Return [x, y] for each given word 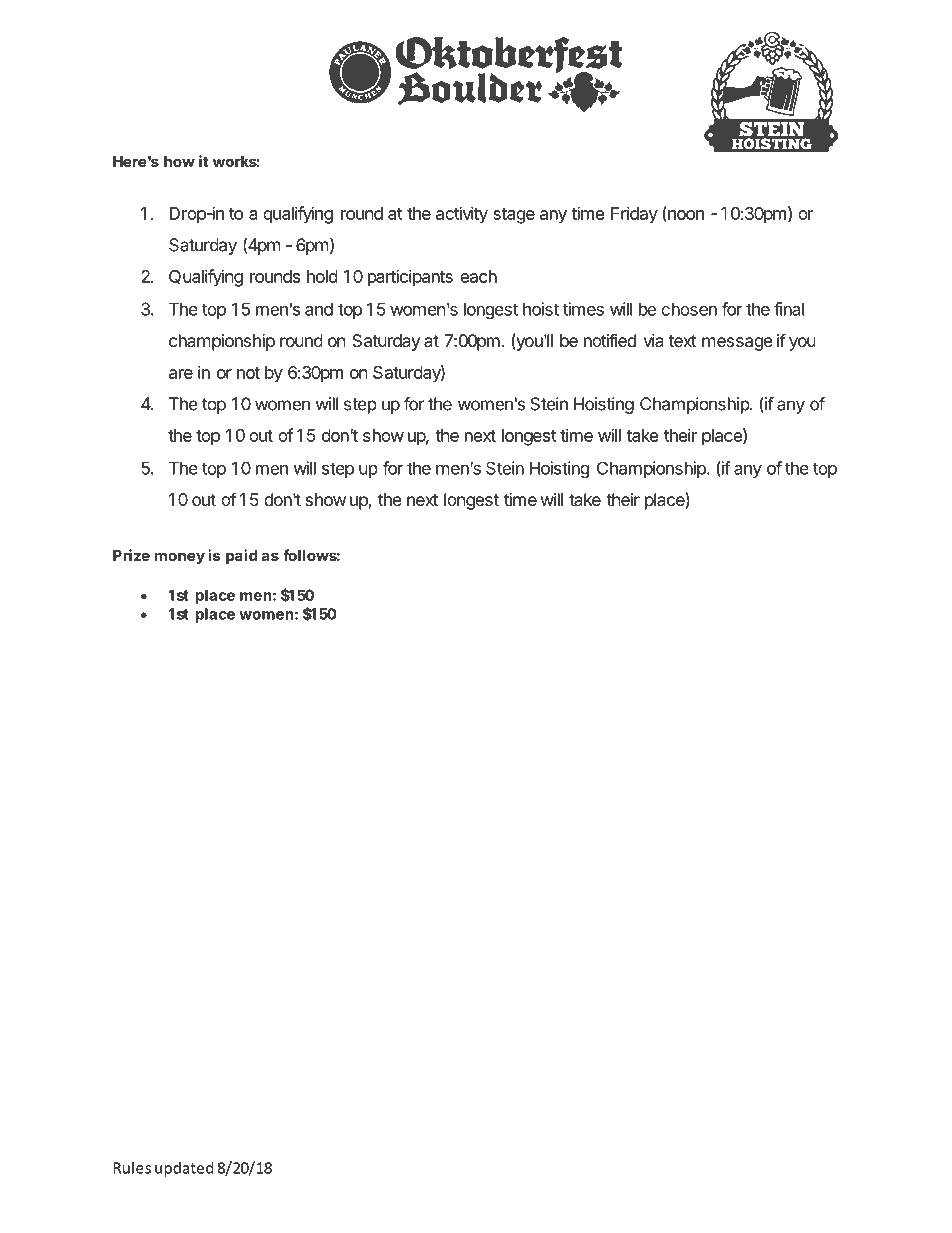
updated [184, 1169]
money [180, 558]
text [683, 341]
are [181, 374]
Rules [132, 1167]
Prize [131, 555]
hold [322, 276]
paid [241, 556]
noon [685, 216]
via [653, 340]
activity [462, 215]
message [737, 344]
